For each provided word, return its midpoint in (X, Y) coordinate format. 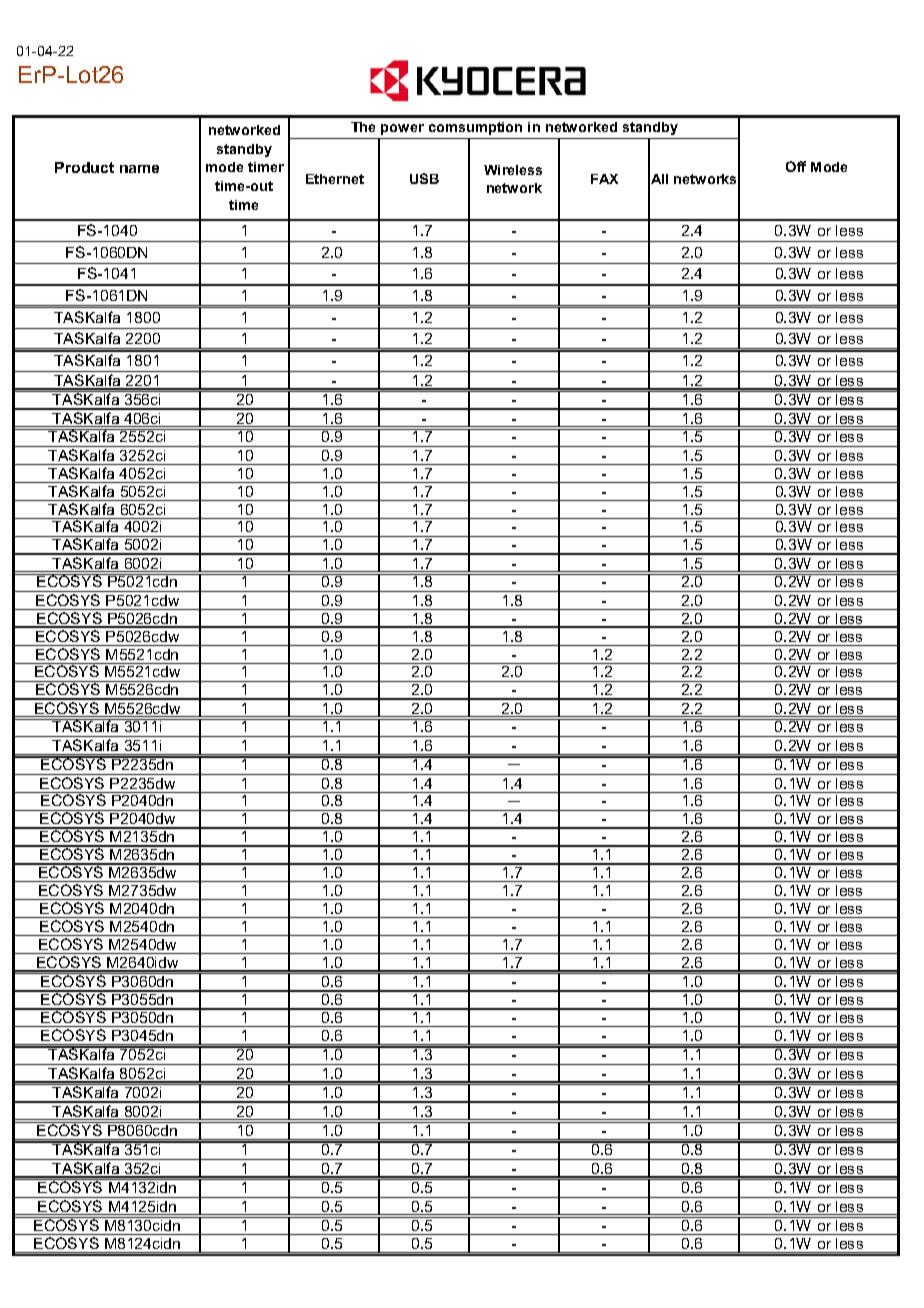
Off (796, 166)
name (139, 169)
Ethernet (335, 179)
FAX (604, 179)
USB (424, 178)
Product (84, 167)
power (402, 129)
